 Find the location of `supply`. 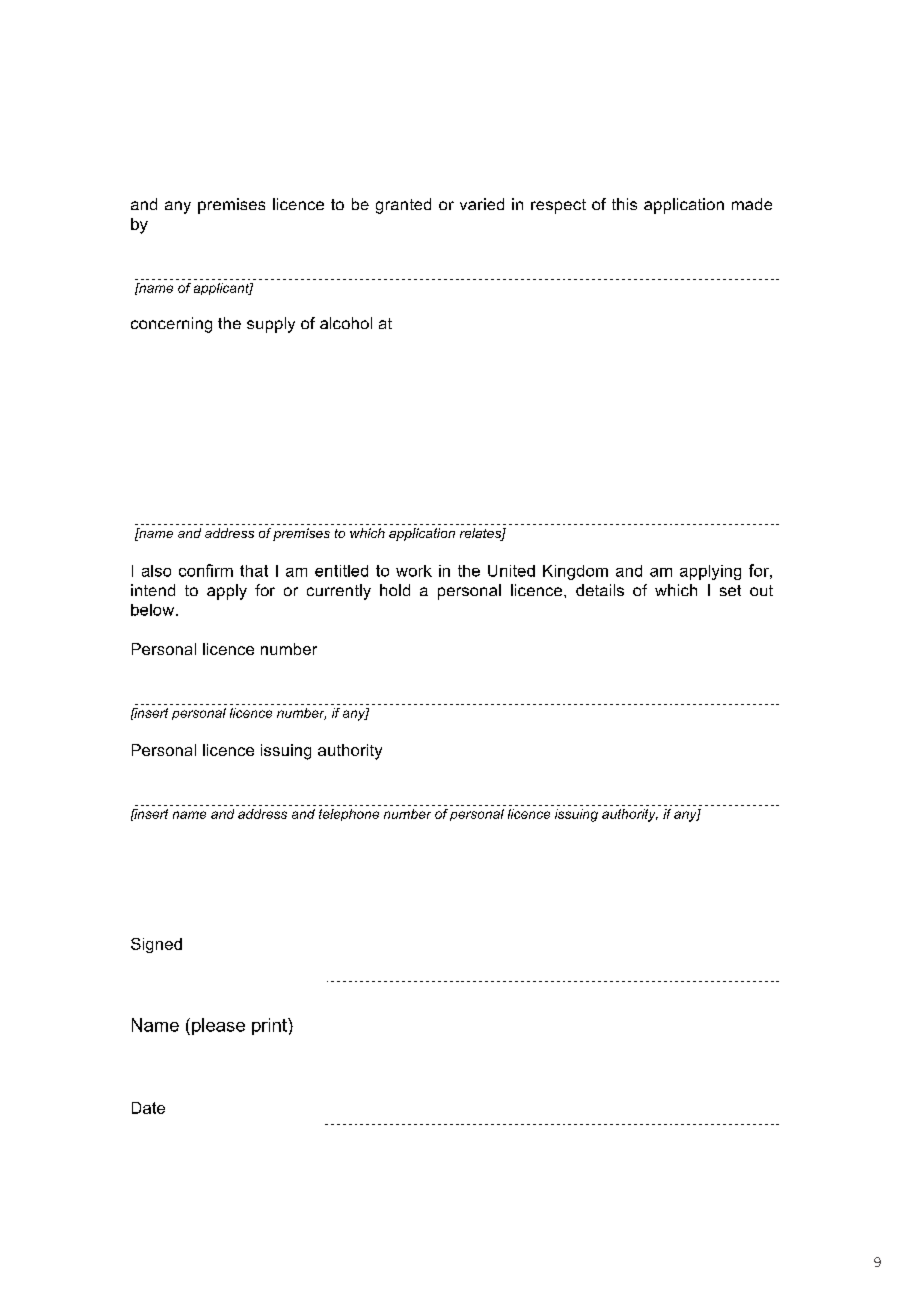

supply is located at coordinates (271, 325).
